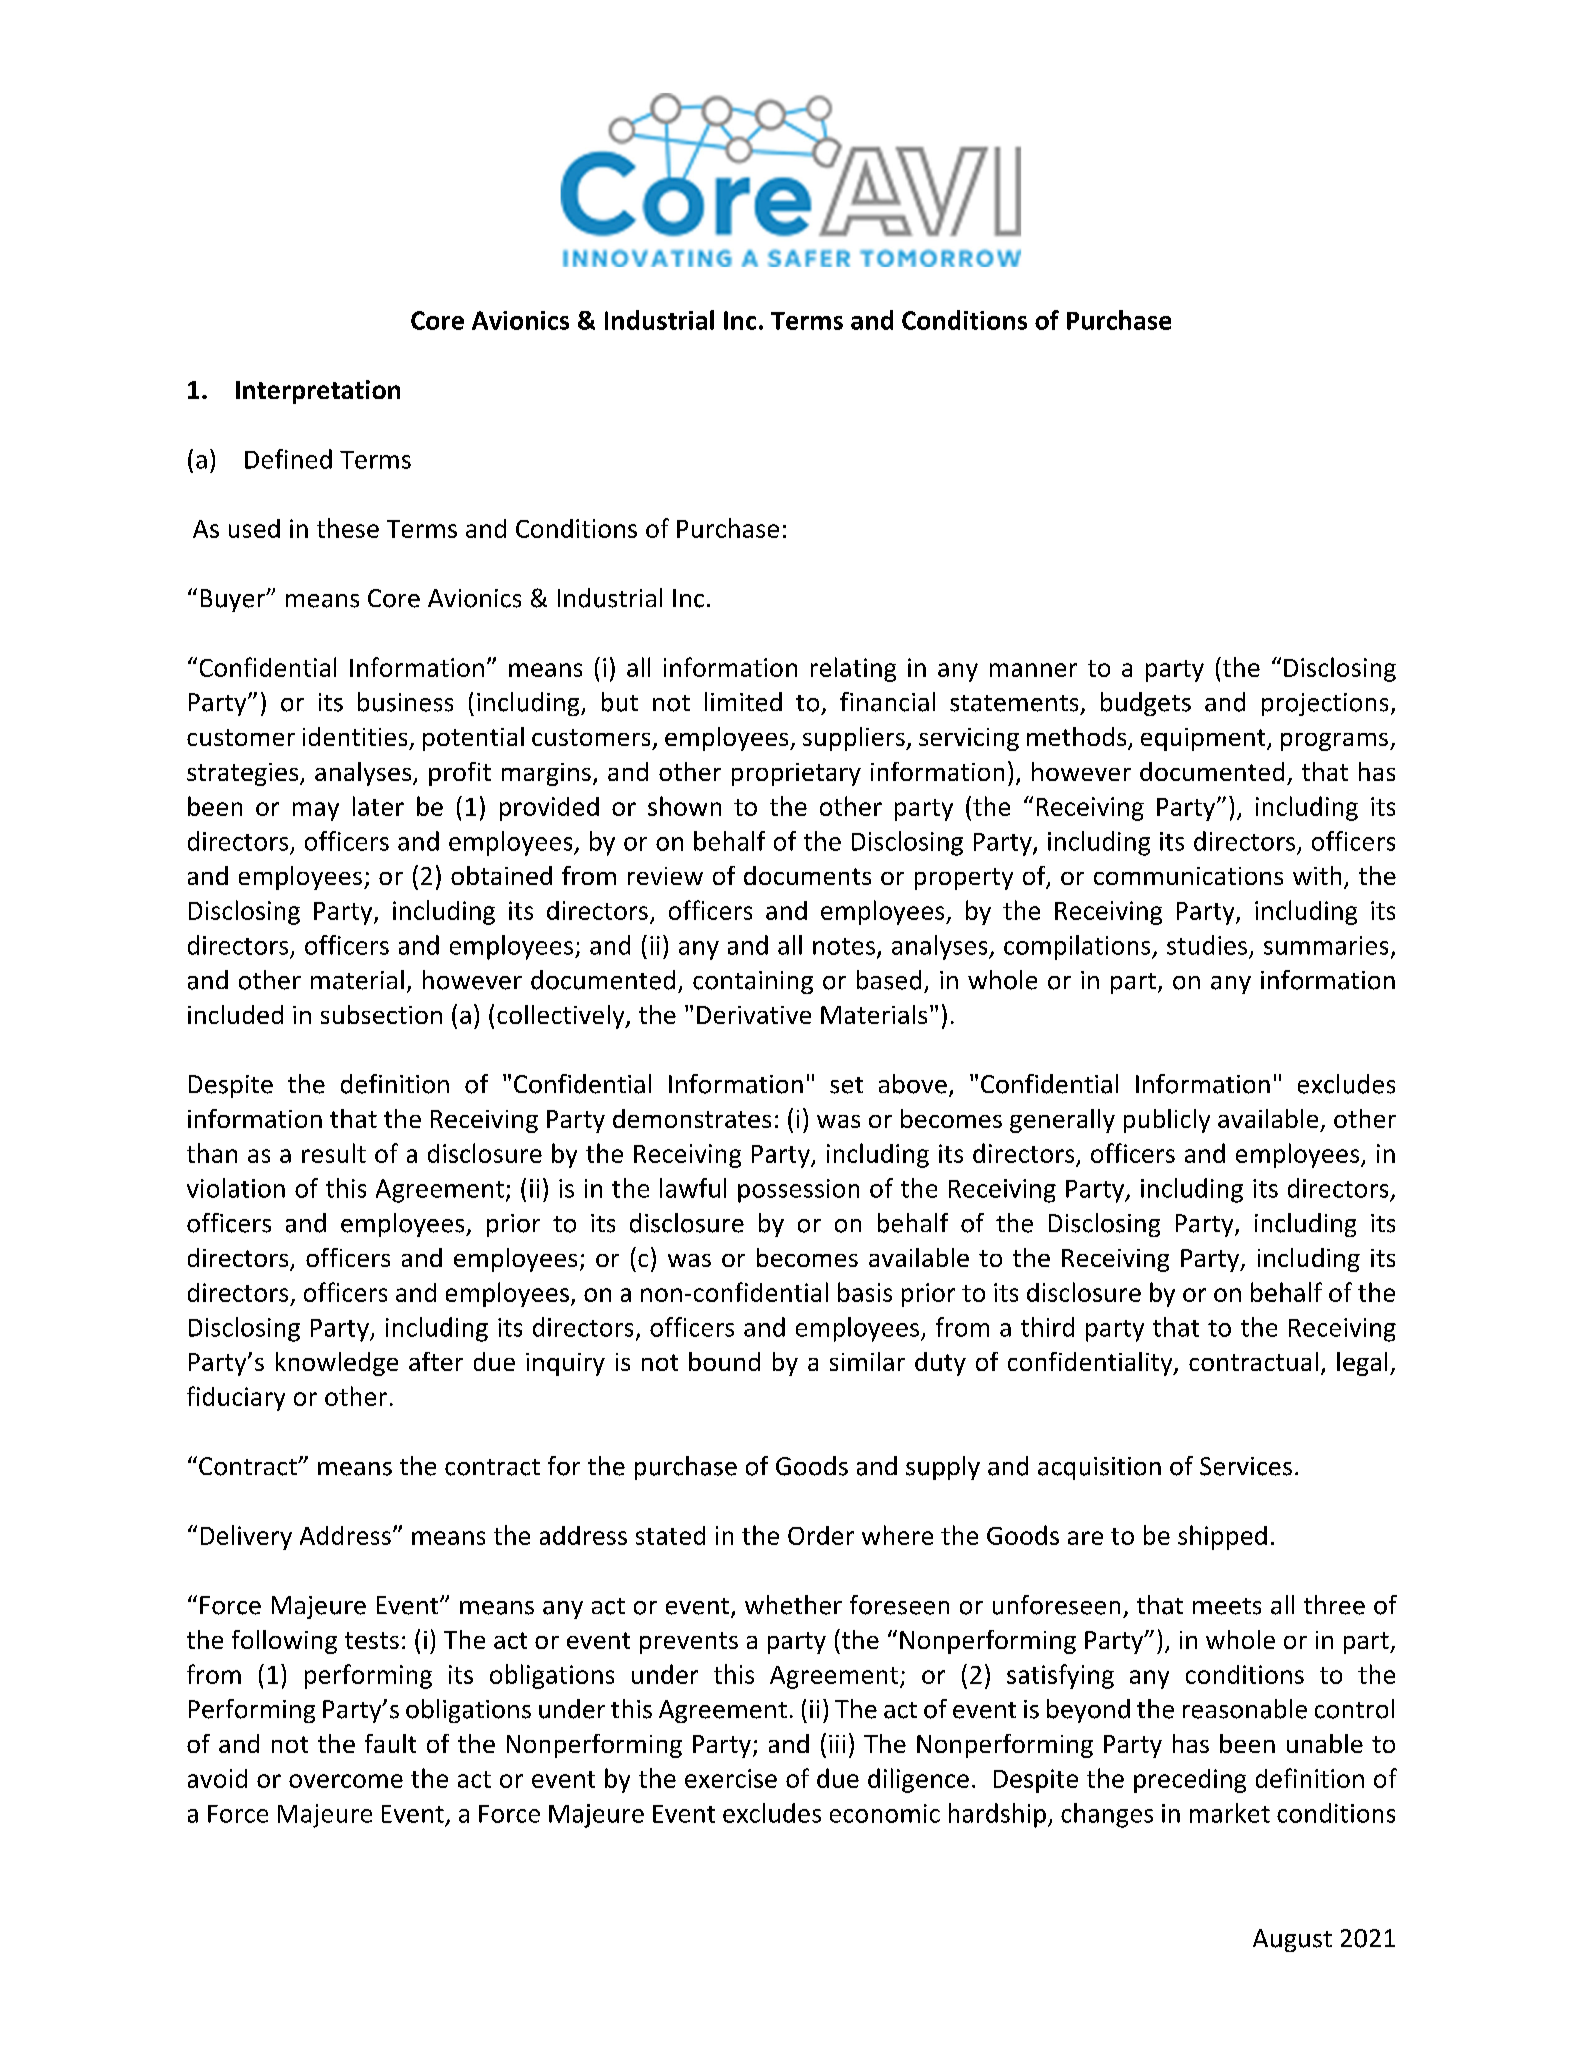 Image resolution: width=1583 pixels, height=2048 pixels. I want to click on economic, so click(885, 1813).
